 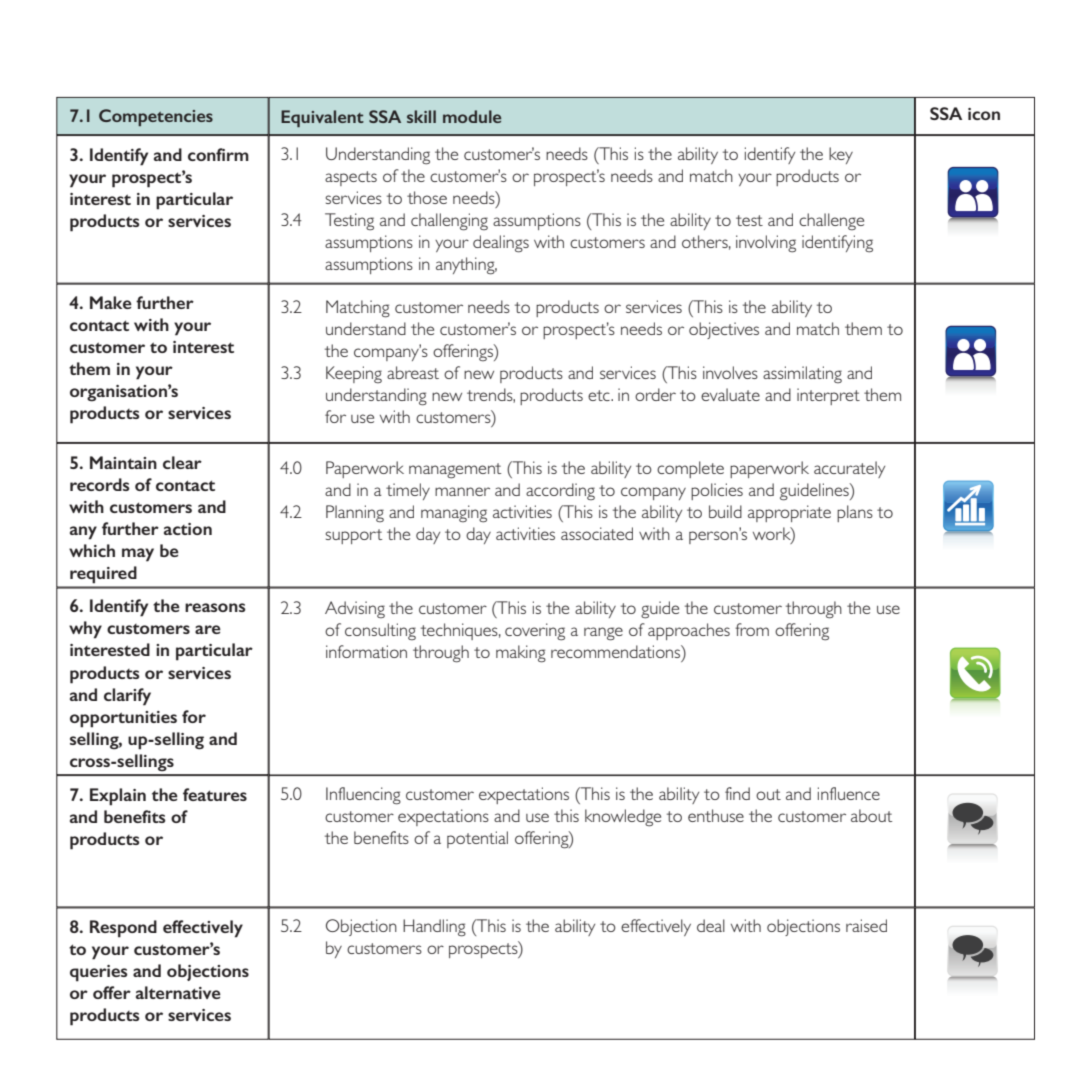 I want to click on action, so click(x=188, y=529).
